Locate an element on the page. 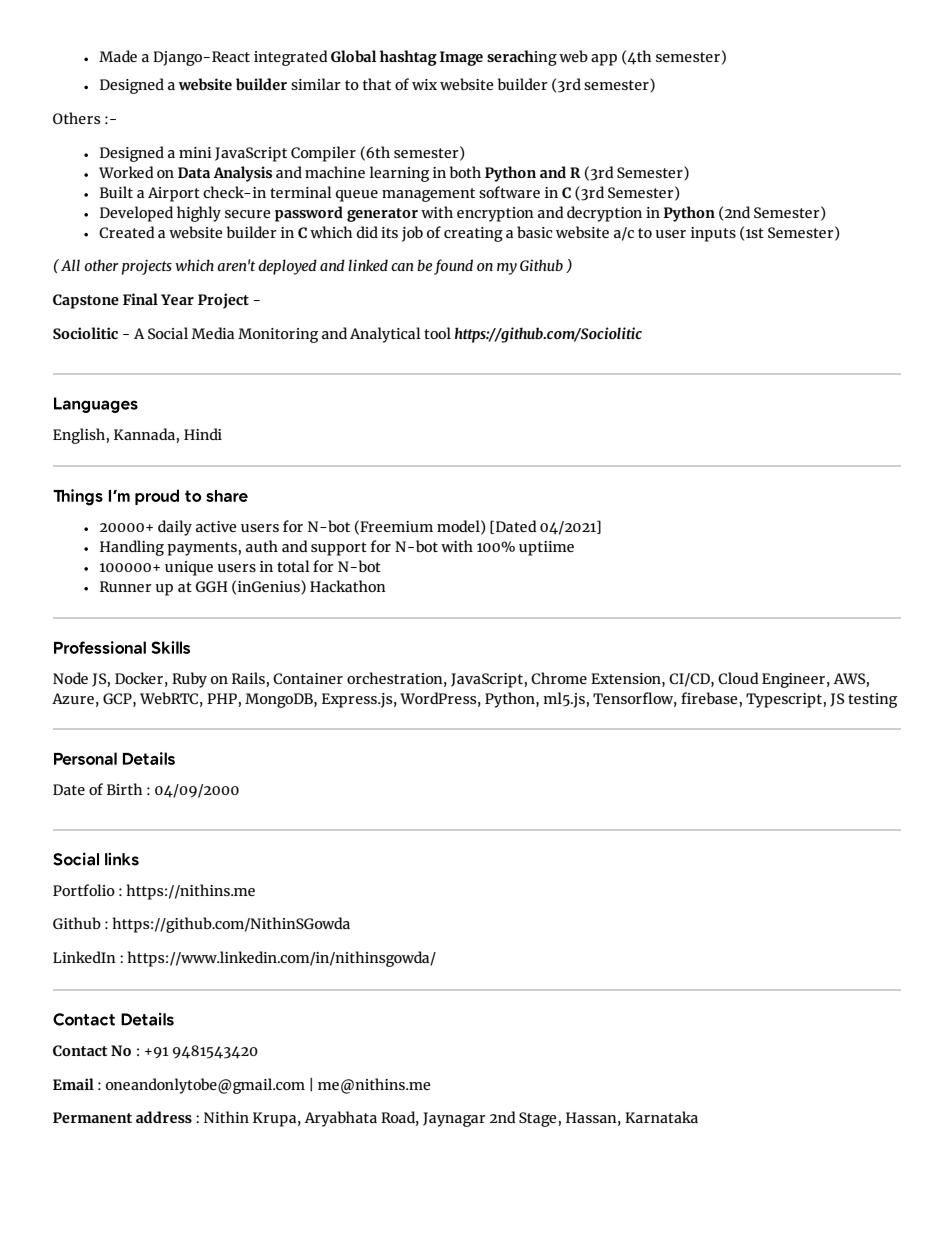 This document has width=952, height=1233. inputs is located at coordinates (713, 234).
